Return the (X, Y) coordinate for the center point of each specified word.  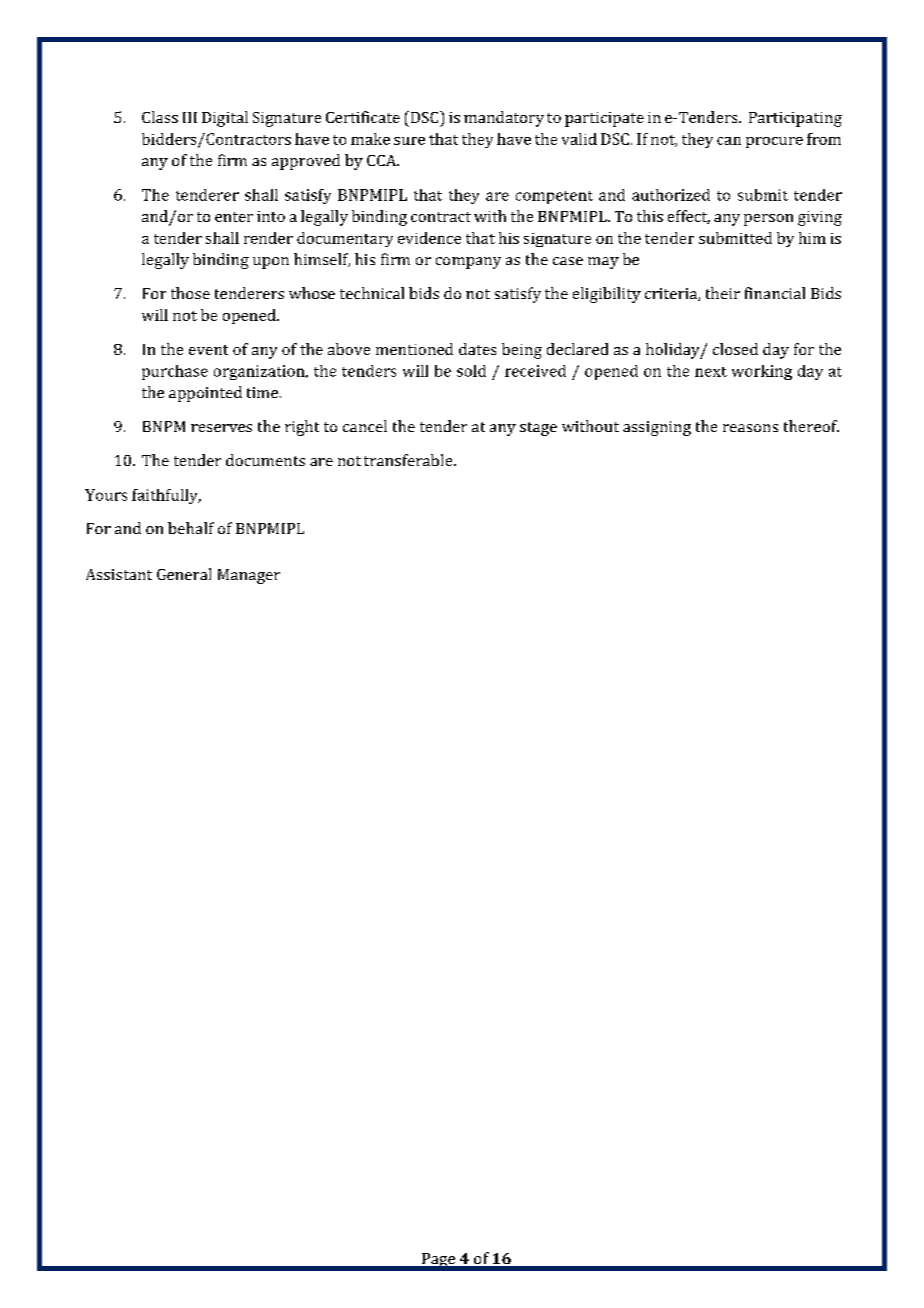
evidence (429, 238)
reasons (750, 428)
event (208, 350)
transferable (409, 460)
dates (477, 349)
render (268, 238)
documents (265, 460)
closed (735, 349)
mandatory (504, 119)
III (190, 117)
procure (774, 142)
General (184, 574)
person (768, 220)
